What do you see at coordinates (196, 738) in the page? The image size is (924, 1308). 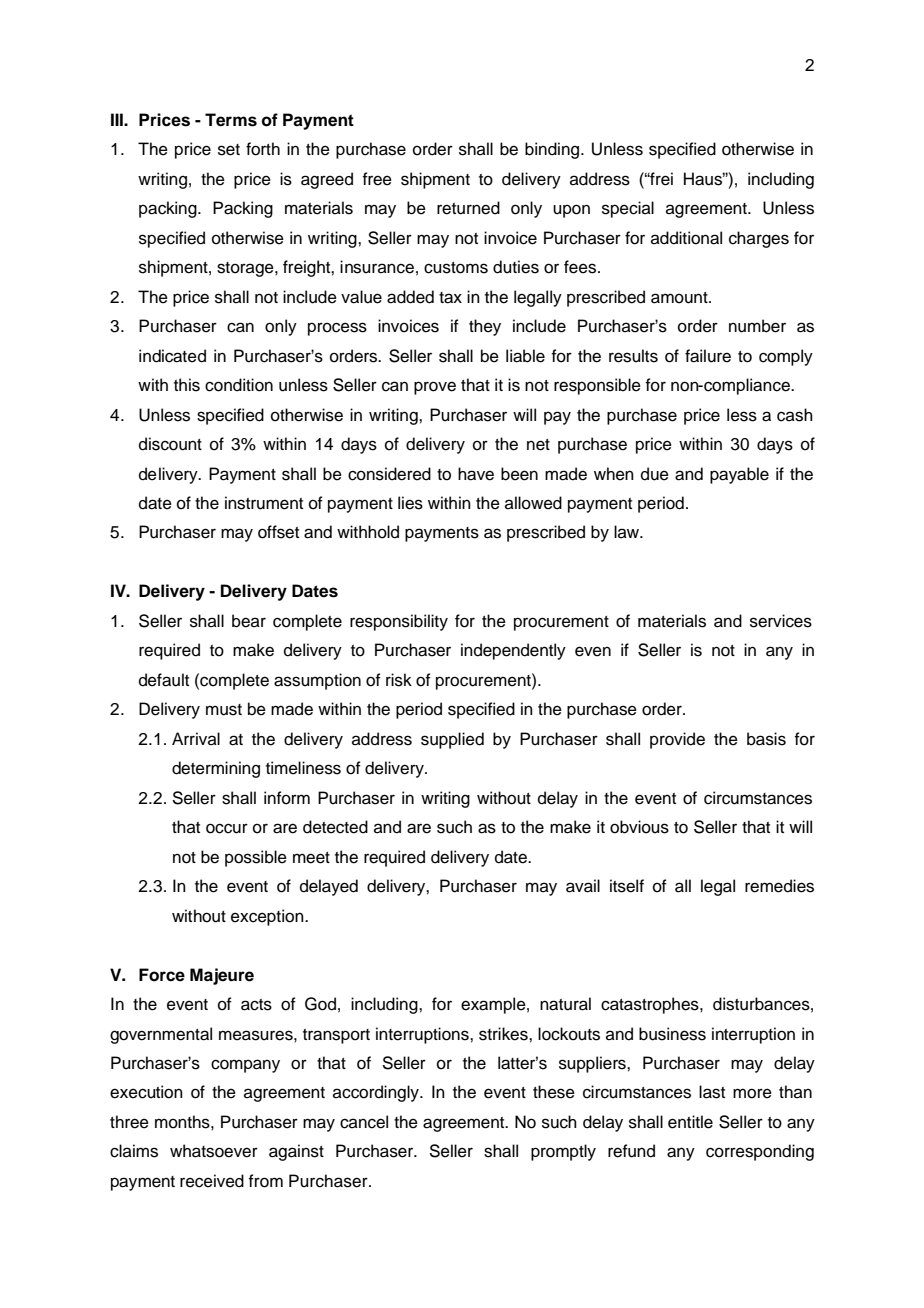 I see `Arrival` at bounding box center [196, 738].
